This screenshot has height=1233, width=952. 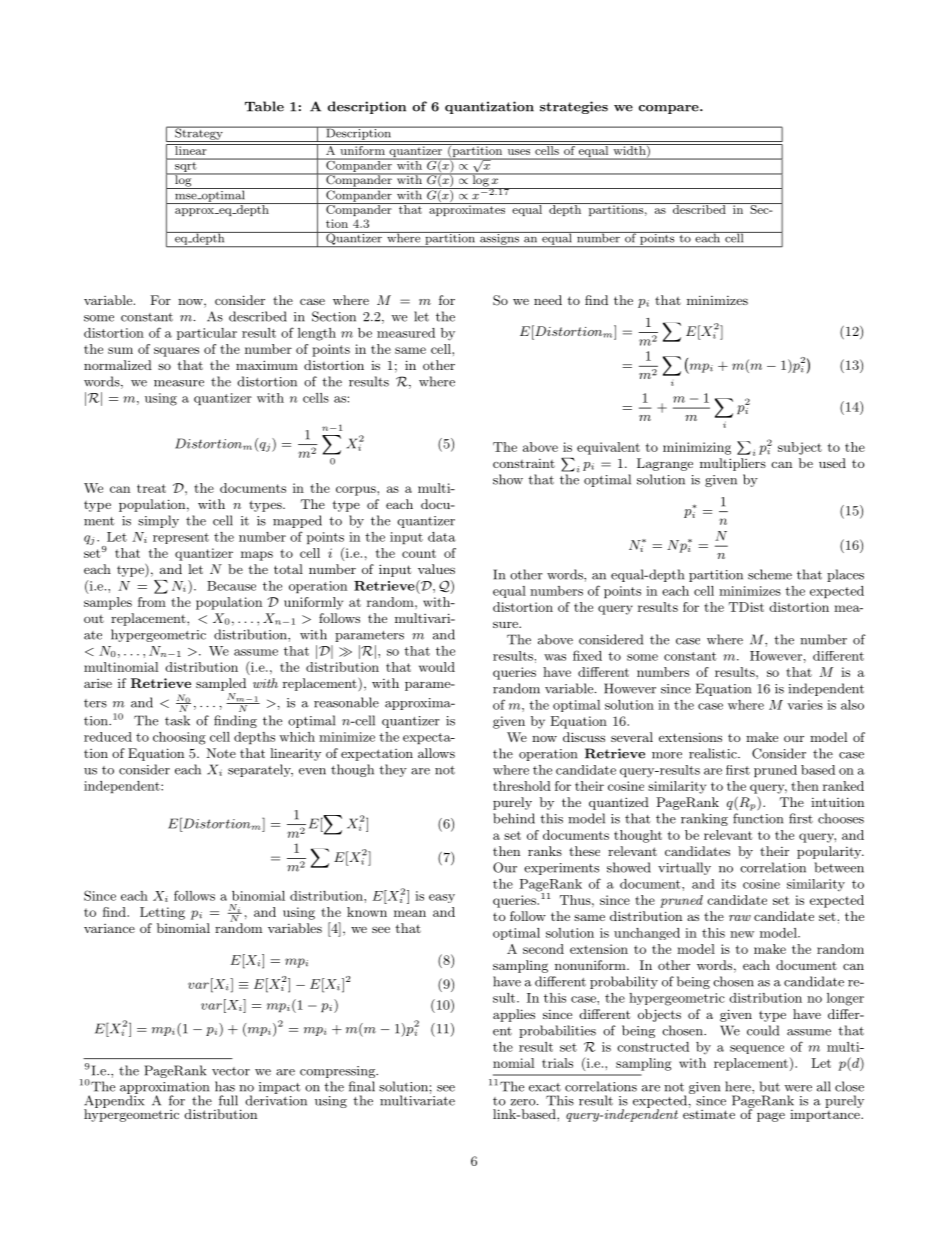 What do you see at coordinates (670, 109) in the screenshot?
I see `compare` at bounding box center [670, 109].
